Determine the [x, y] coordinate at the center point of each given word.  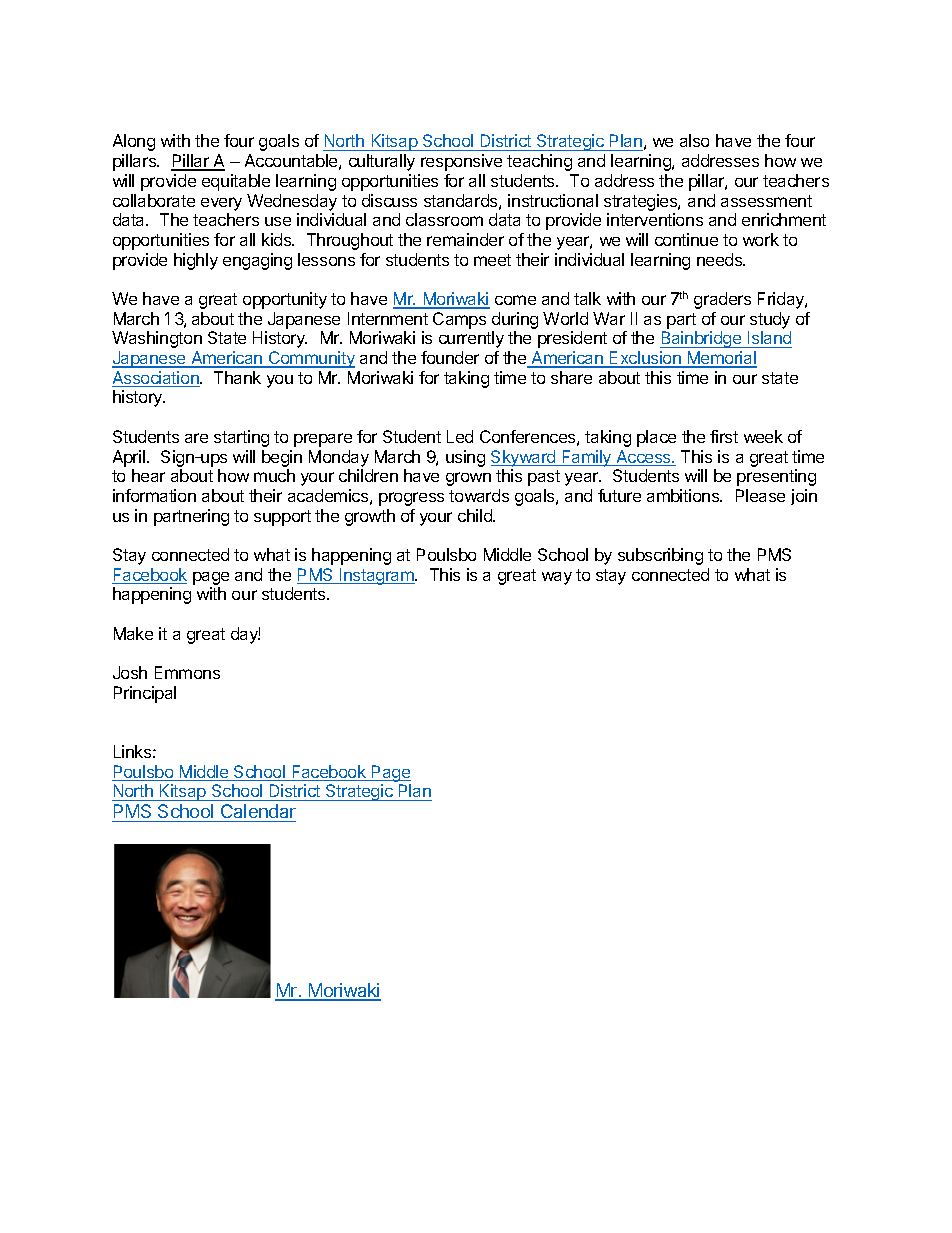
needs [721, 259]
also [694, 140]
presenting [776, 477]
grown [468, 479]
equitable [236, 182]
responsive [461, 162]
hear [148, 475]
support [282, 518]
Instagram [377, 576]
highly [196, 261]
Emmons [187, 672]
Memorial [721, 359]
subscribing [660, 556]
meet [492, 260]
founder [450, 357]
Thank [237, 377]
